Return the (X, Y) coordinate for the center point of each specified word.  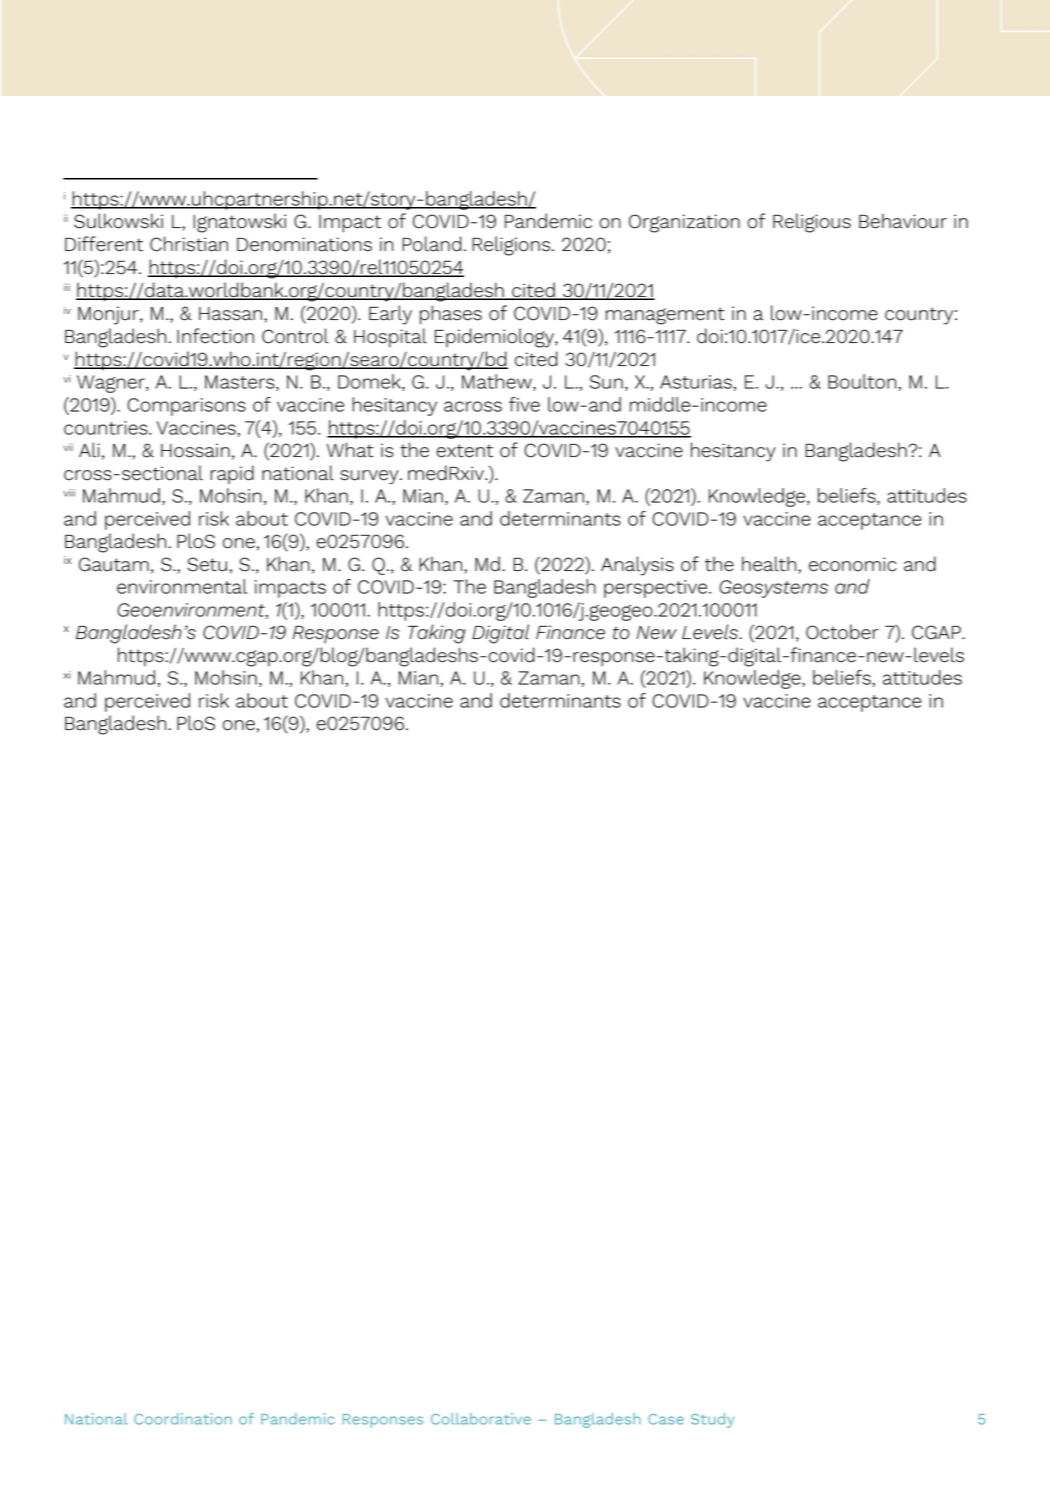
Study (712, 1420)
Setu (207, 564)
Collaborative (481, 1419)
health (769, 564)
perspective (657, 589)
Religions (511, 246)
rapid (232, 474)
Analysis (637, 566)
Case (666, 1419)
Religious (812, 223)
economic (853, 564)
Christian (189, 244)
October (842, 632)
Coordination (183, 1419)
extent (465, 451)
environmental (182, 586)
